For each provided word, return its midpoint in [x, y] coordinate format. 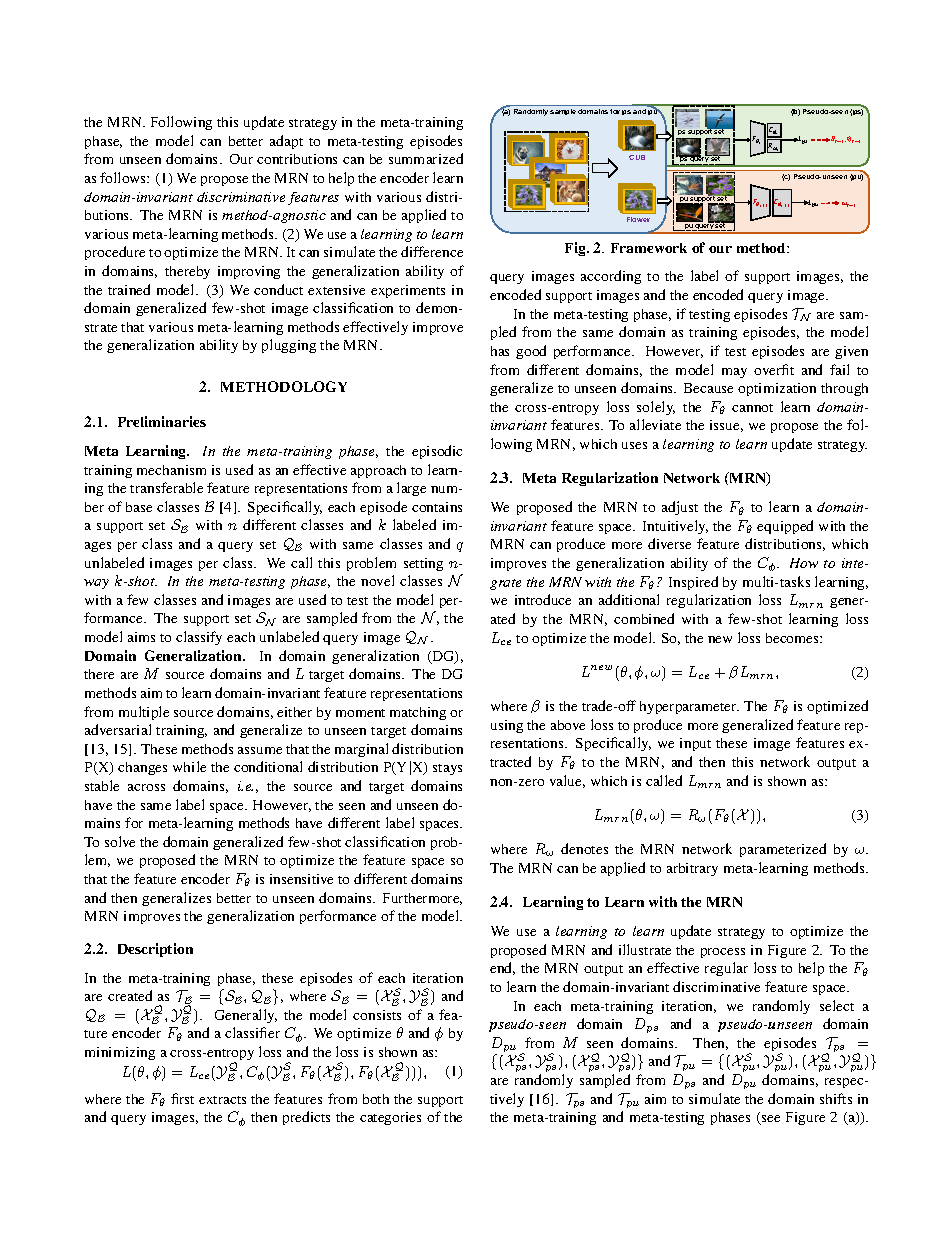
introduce [543, 599]
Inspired [693, 583]
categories [390, 1118]
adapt [286, 142]
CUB [637, 157]
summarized [426, 158]
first [182, 1098]
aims [141, 637]
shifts [836, 1098]
